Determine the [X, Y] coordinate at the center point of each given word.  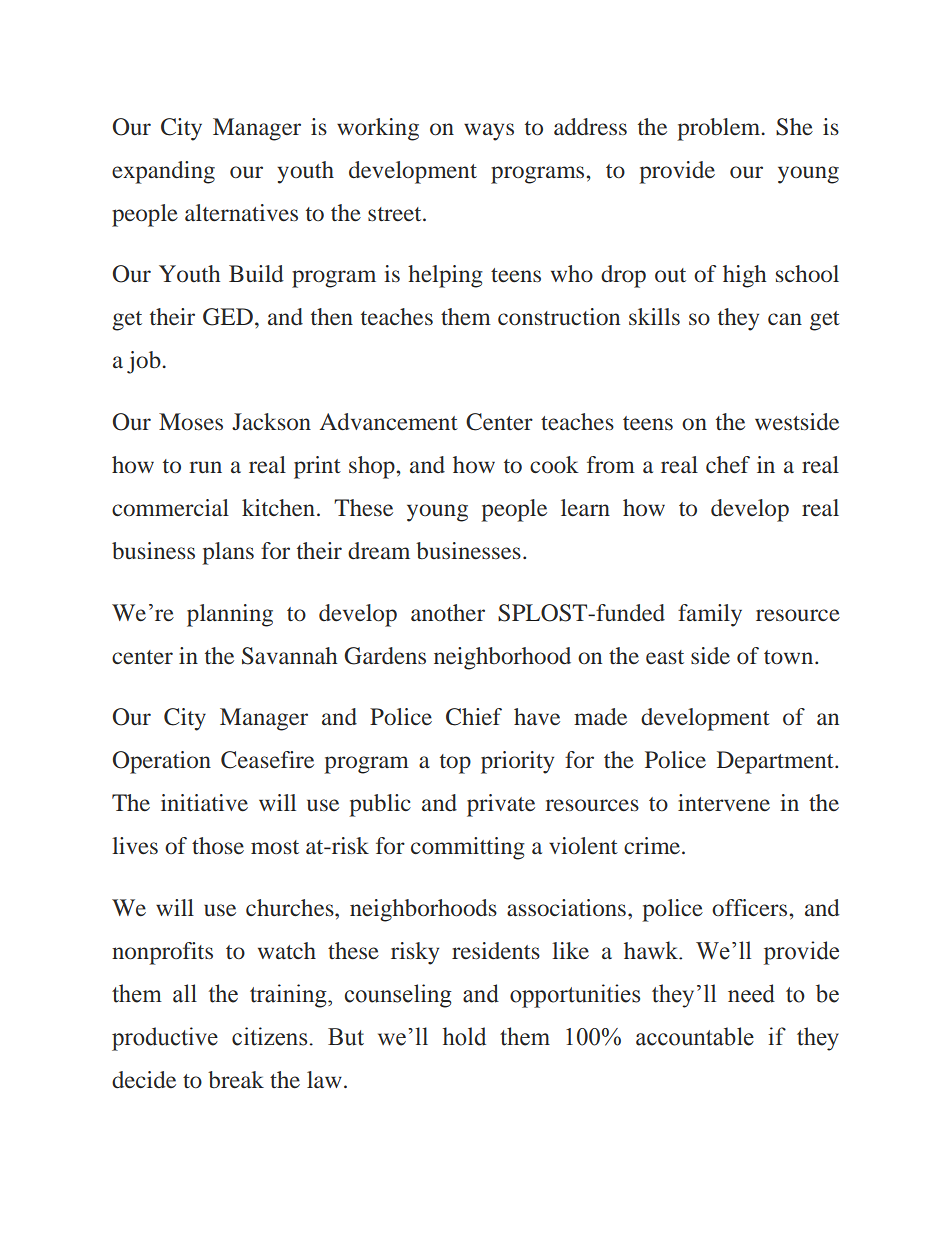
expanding [163, 172]
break [236, 1080]
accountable [695, 1036]
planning [230, 615]
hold [464, 1036]
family [710, 615]
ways [489, 132]
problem [720, 129]
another [448, 613]
